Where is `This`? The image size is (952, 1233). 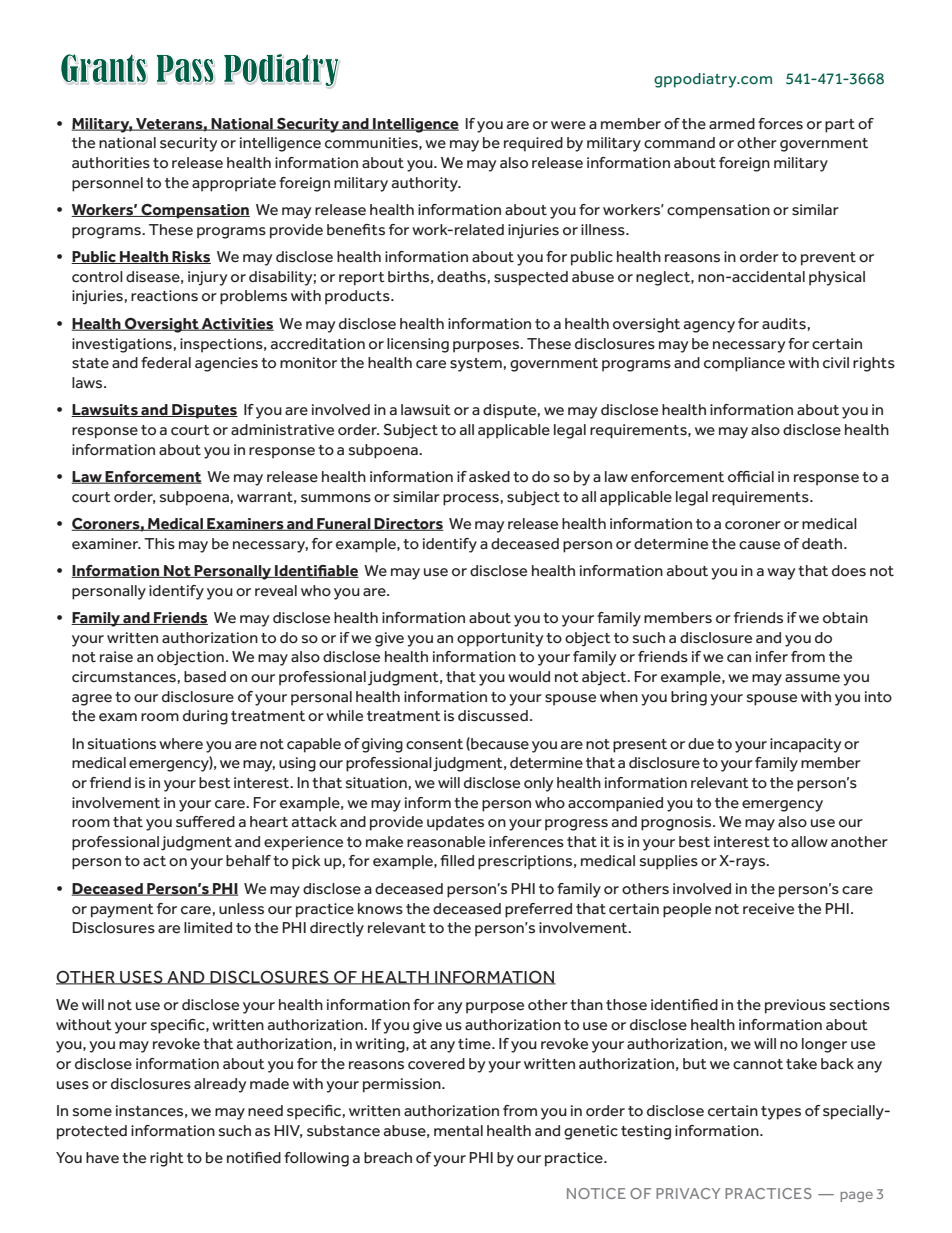
This is located at coordinates (159, 544).
